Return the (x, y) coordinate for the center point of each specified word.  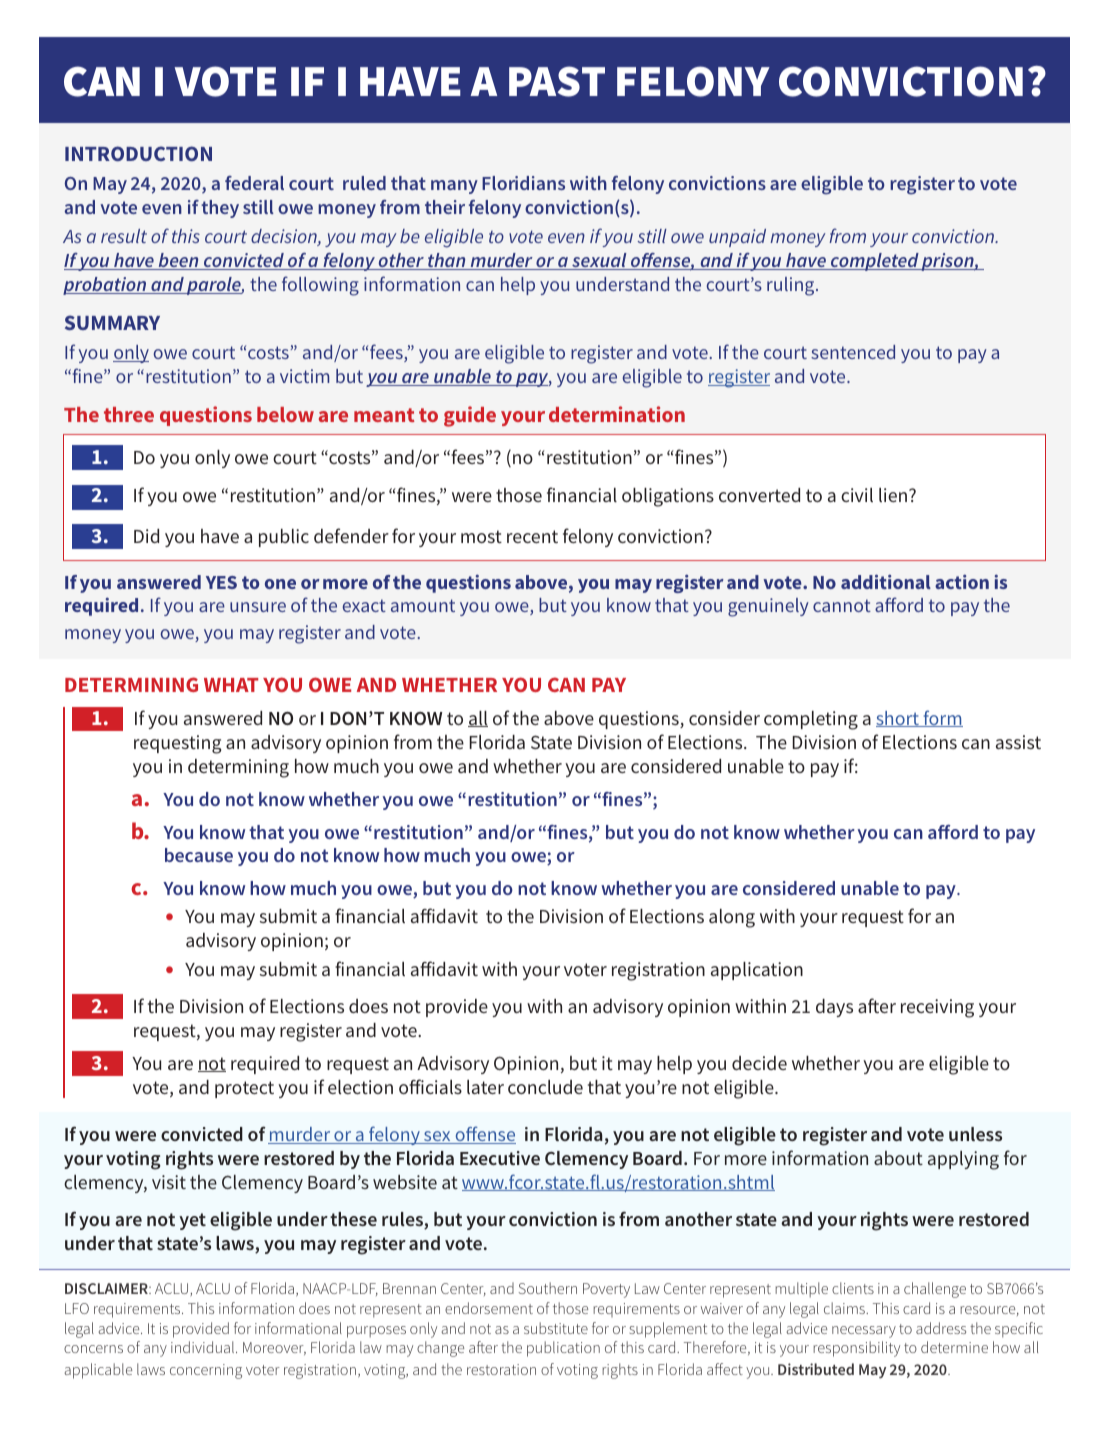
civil (857, 495)
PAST (557, 81)
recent (532, 536)
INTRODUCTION (138, 153)
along (732, 918)
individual (202, 1347)
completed (875, 262)
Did (146, 536)
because (199, 855)
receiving (937, 1008)
